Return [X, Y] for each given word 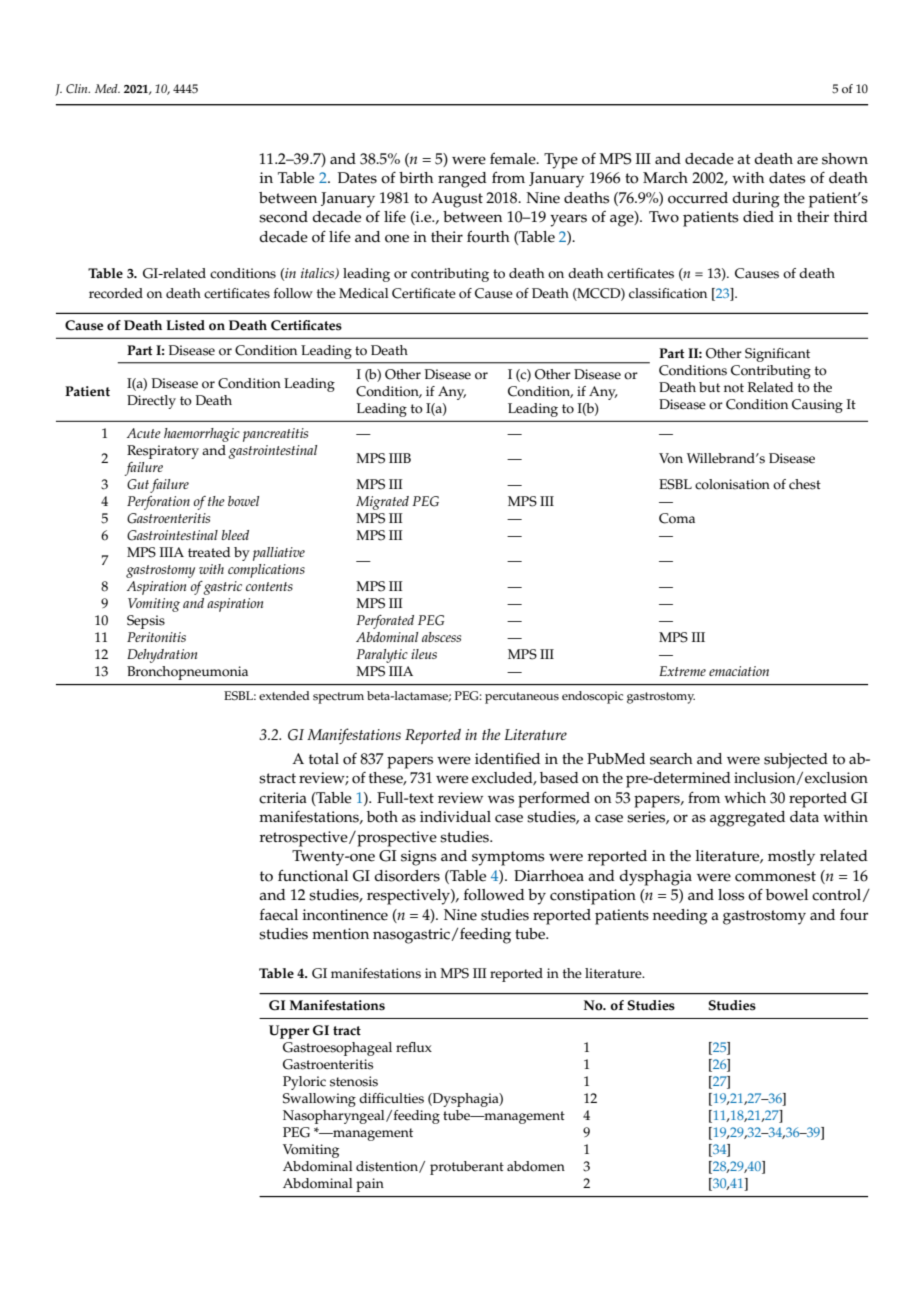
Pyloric [304, 1083]
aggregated [747, 819]
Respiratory [163, 452]
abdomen [536, 1166]
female [514, 158]
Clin [78, 88]
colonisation [732, 484]
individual [455, 816]
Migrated [382, 503]
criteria [283, 798]
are [807, 160]
